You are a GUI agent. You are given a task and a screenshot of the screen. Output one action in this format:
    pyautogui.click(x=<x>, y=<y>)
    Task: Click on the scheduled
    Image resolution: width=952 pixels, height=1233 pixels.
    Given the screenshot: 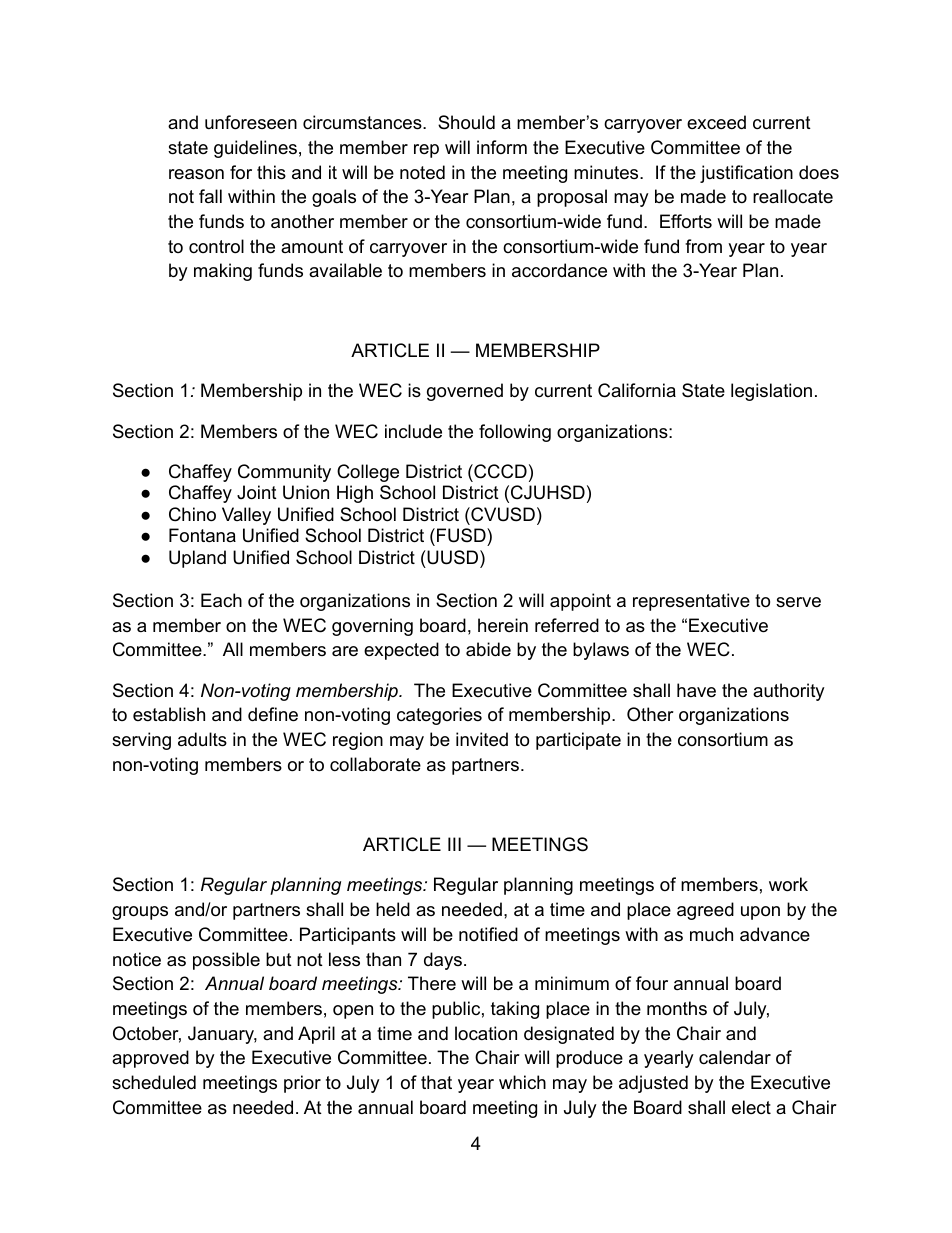 What is the action you would take?
    pyautogui.click(x=154, y=1082)
